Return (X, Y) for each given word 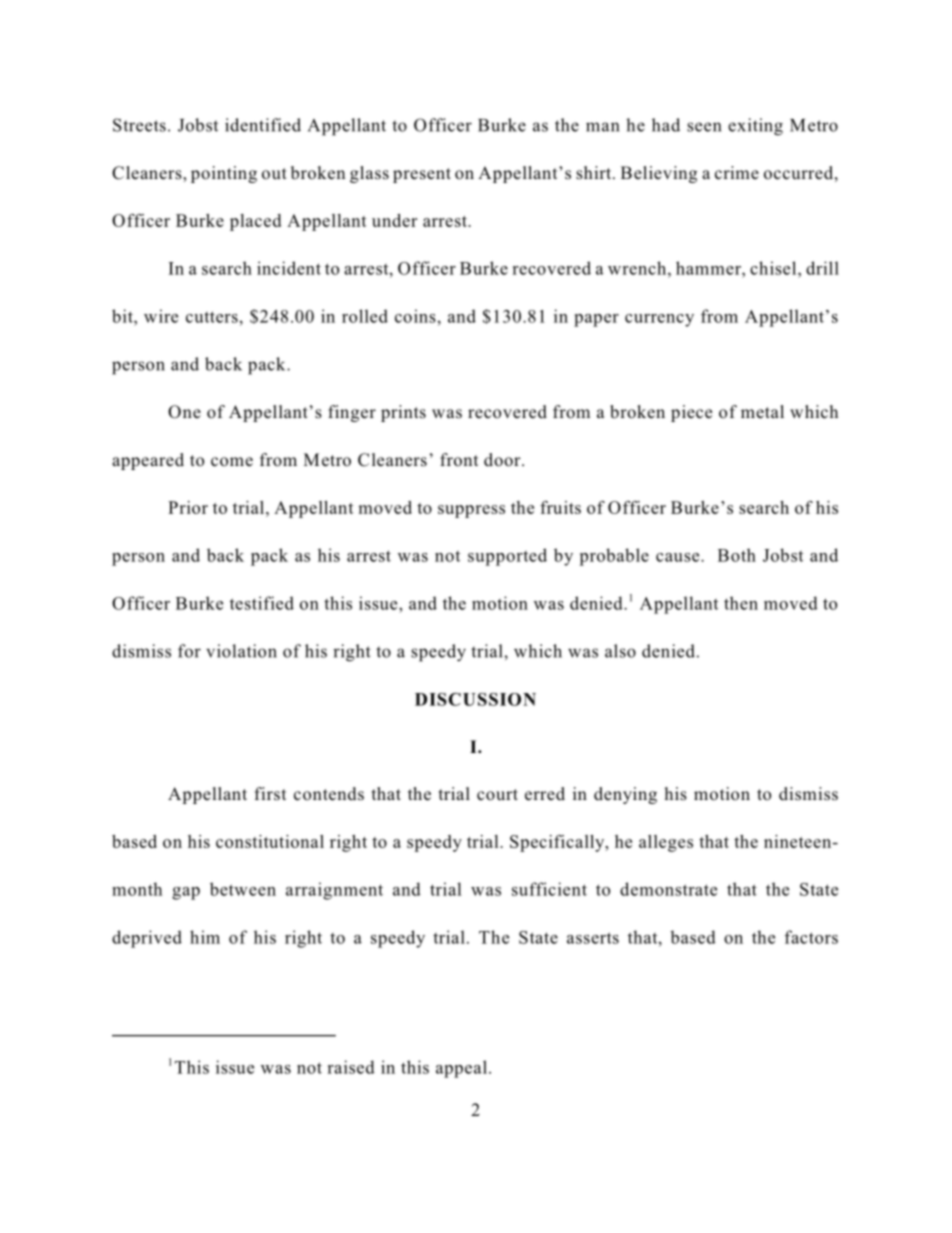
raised (351, 1067)
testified (262, 603)
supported (507, 557)
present (422, 175)
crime (737, 173)
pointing (224, 174)
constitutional (270, 841)
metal (762, 412)
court (497, 795)
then (741, 603)
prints (403, 413)
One (184, 412)
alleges (666, 843)
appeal (461, 1069)
